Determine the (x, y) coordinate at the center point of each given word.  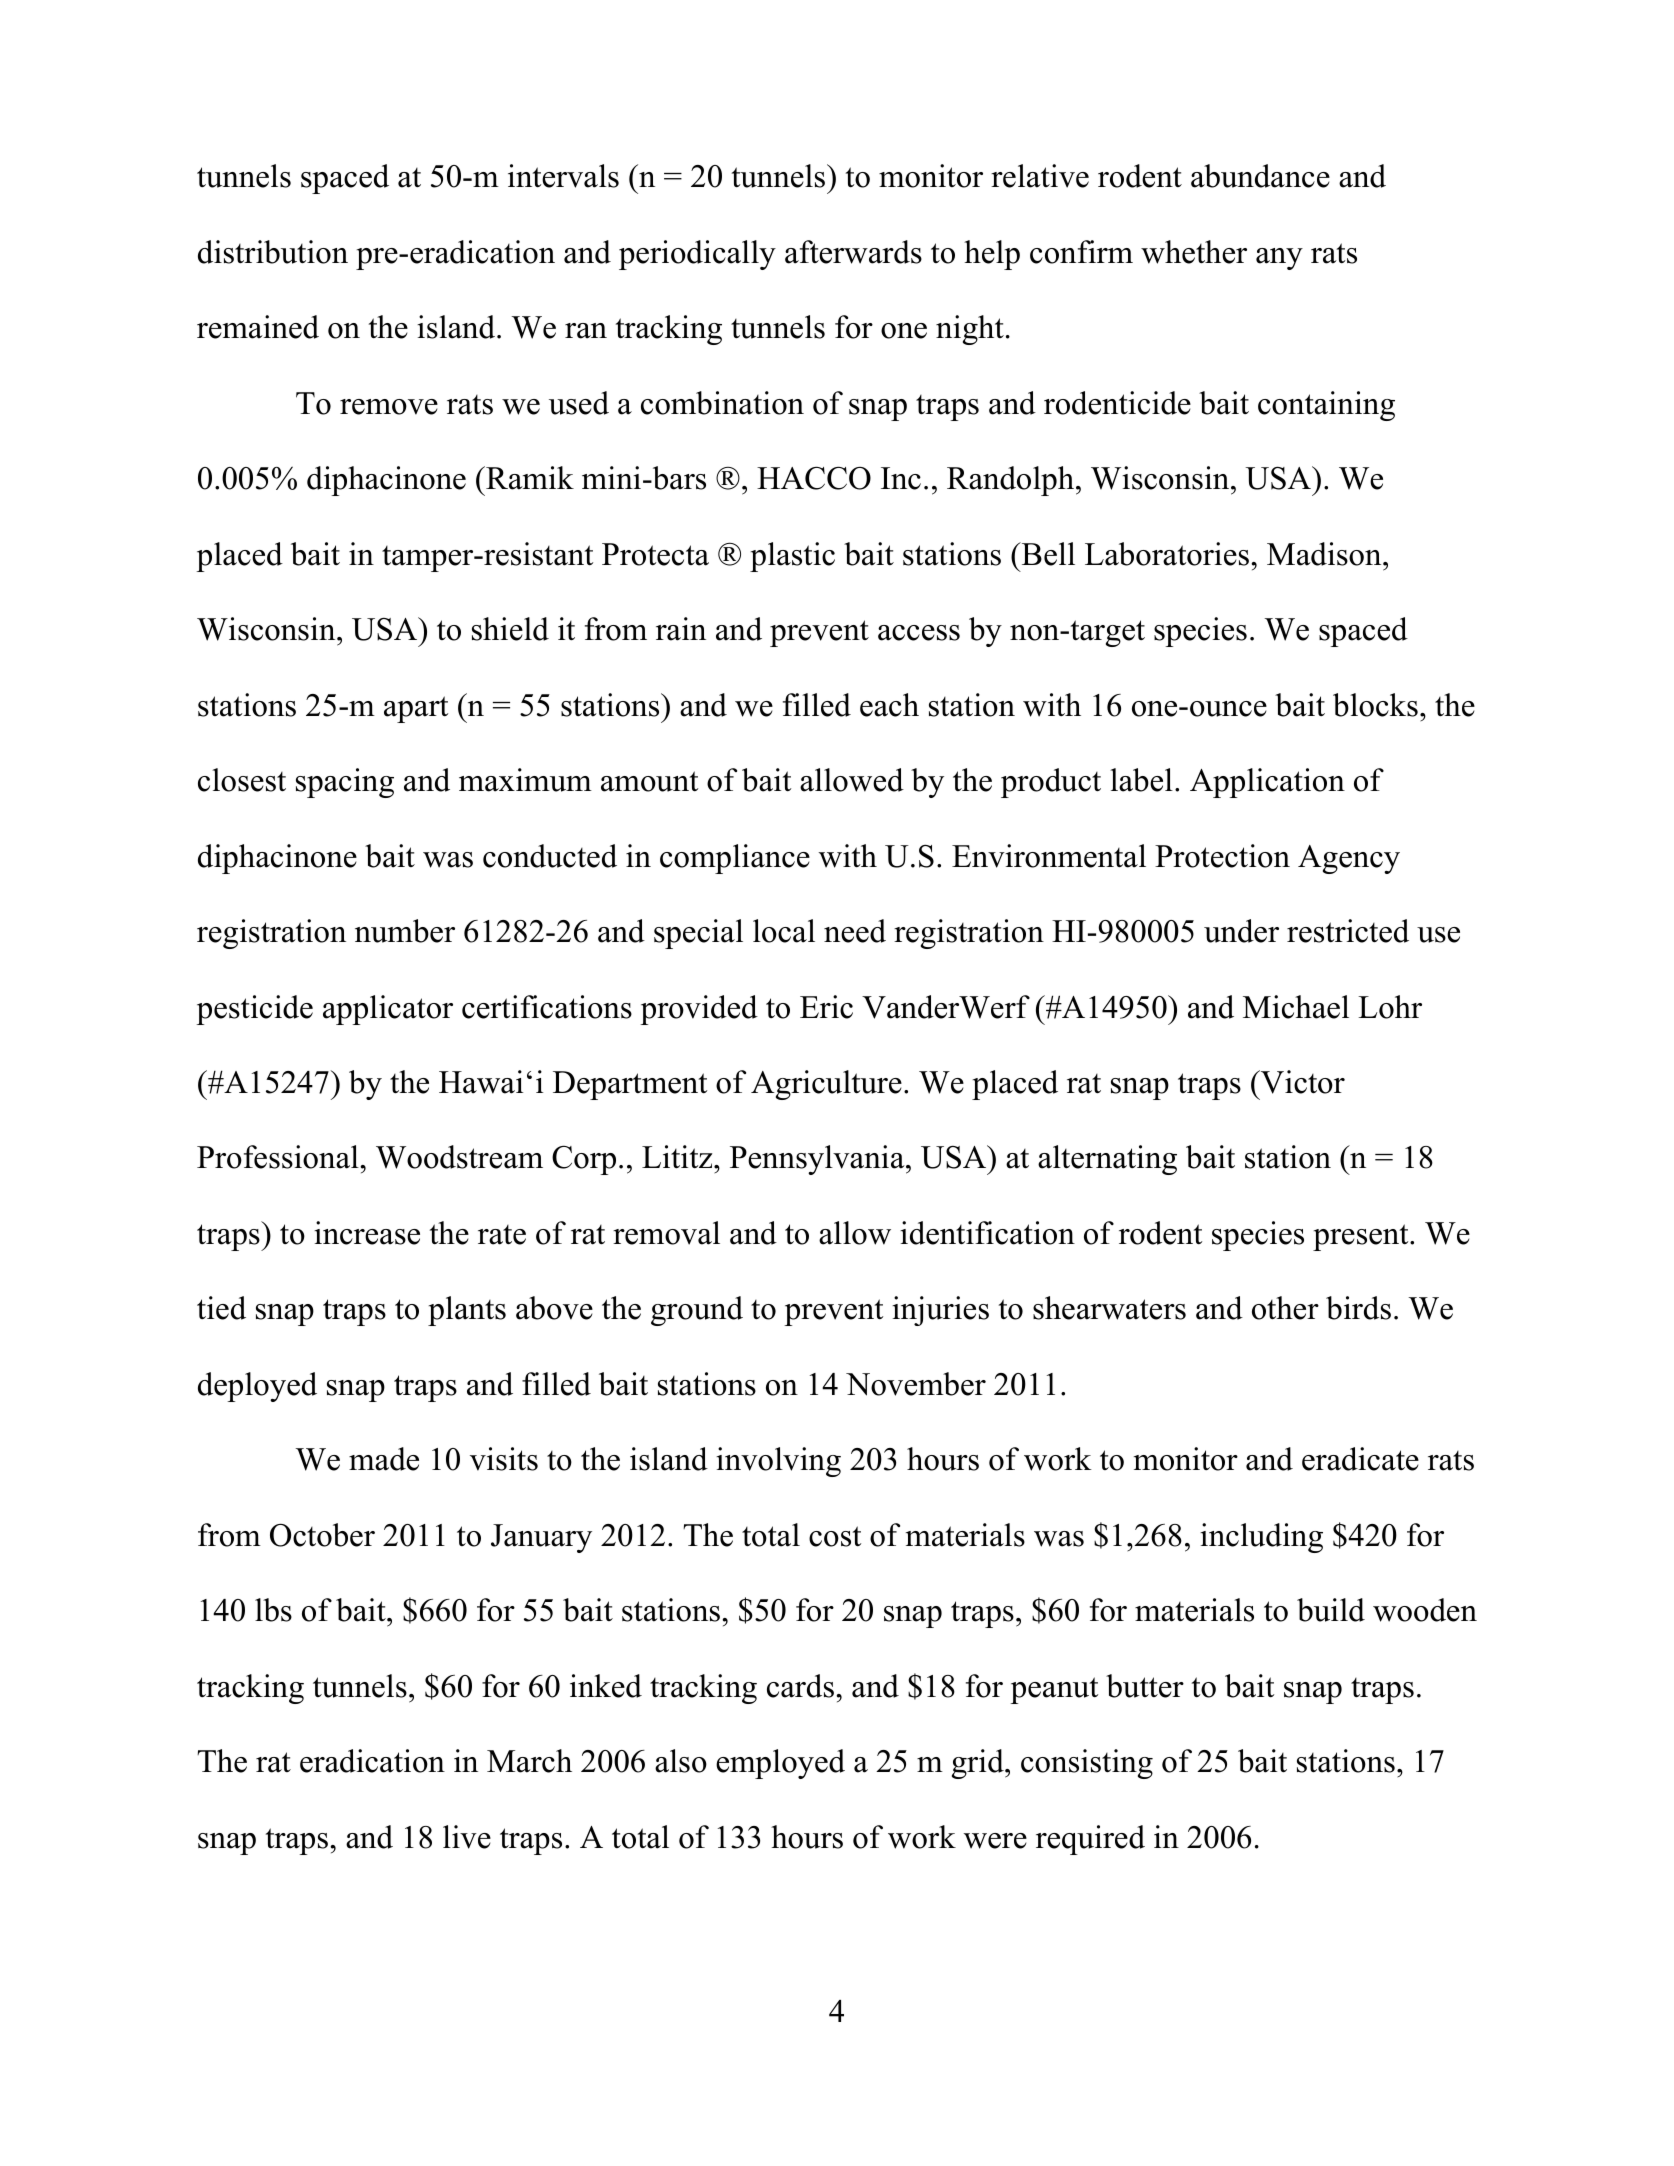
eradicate (1360, 1459)
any (1279, 259)
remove (389, 407)
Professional (279, 1157)
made (384, 1459)
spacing (345, 783)
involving (778, 1462)
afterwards (853, 252)
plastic (792, 557)
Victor (1302, 1082)
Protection (1222, 856)
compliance (735, 859)
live (467, 1837)
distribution (273, 252)
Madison (1325, 554)
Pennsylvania (818, 1160)
